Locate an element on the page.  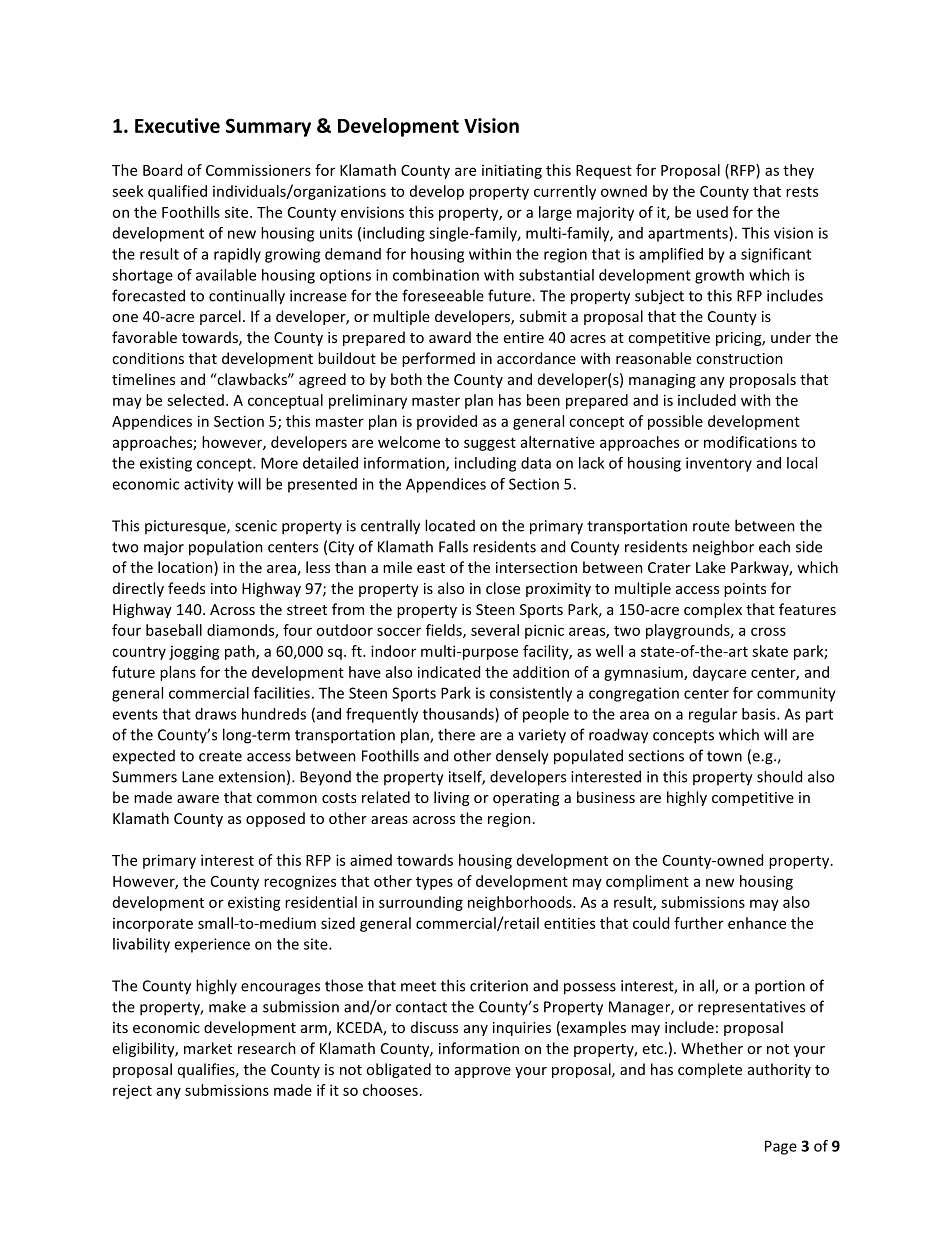
population is located at coordinates (226, 548).
